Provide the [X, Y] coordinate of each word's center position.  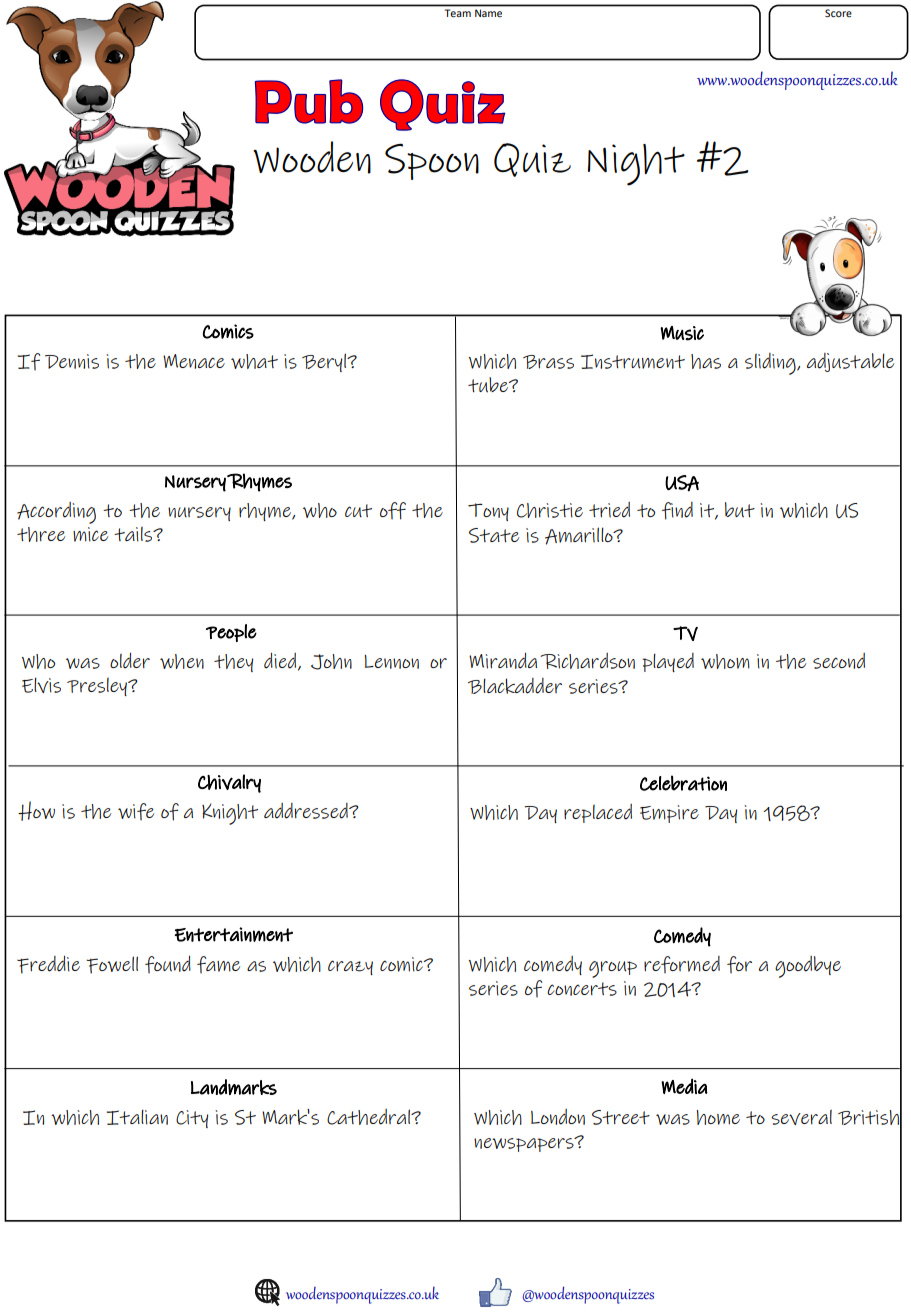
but [740, 510]
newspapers [525, 1144]
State [494, 535]
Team [458, 13]
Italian [137, 1117]
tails [134, 534]
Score [838, 13]
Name [488, 13]
